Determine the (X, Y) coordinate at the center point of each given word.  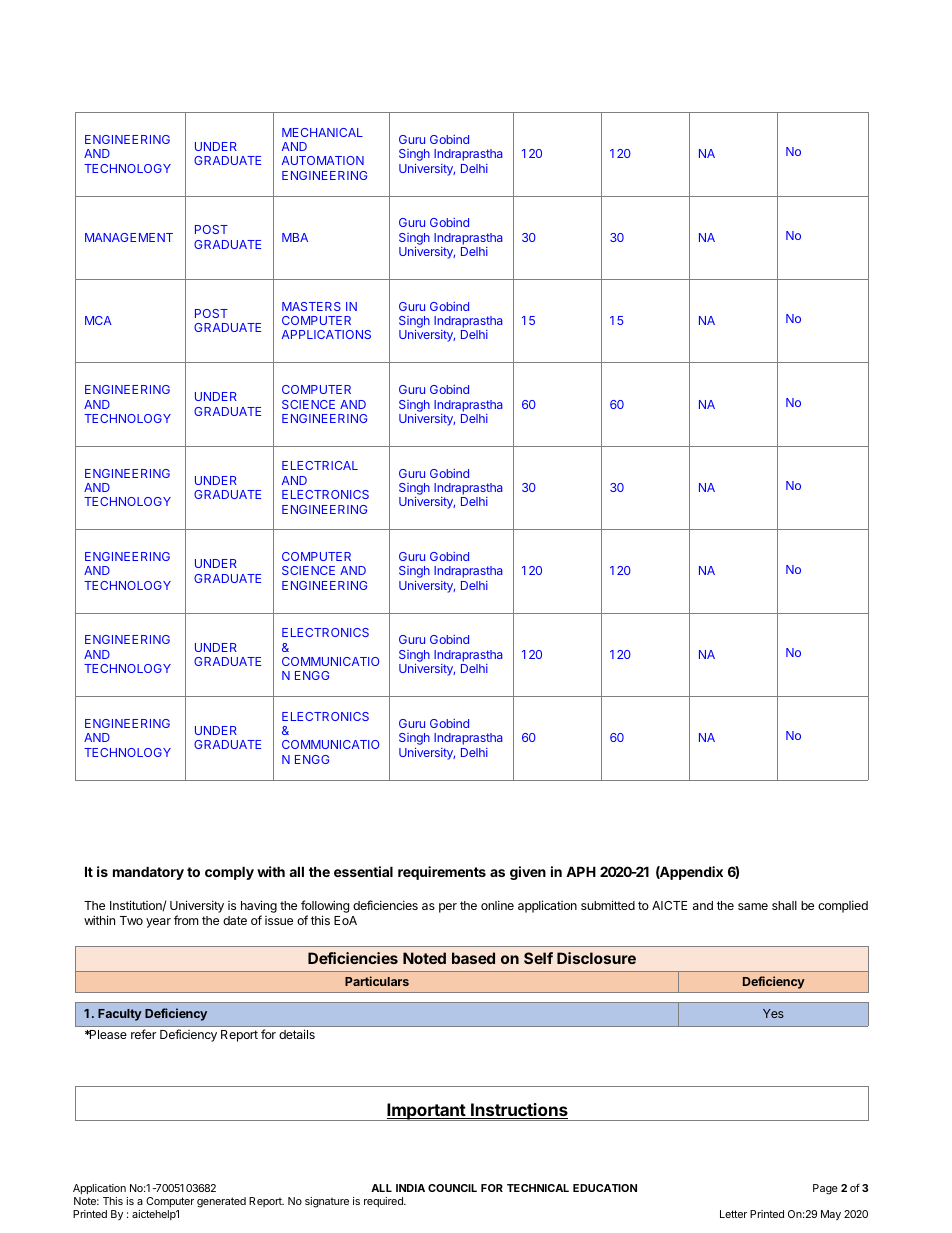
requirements (442, 873)
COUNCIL (452, 1188)
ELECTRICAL (320, 465)
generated (221, 1202)
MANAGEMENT (129, 237)
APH (581, 871)
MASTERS (311, 306)
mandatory (148, 873)
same (753, 906)
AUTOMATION (323, 160)
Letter (733, 1214)
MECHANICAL (322, 132)
